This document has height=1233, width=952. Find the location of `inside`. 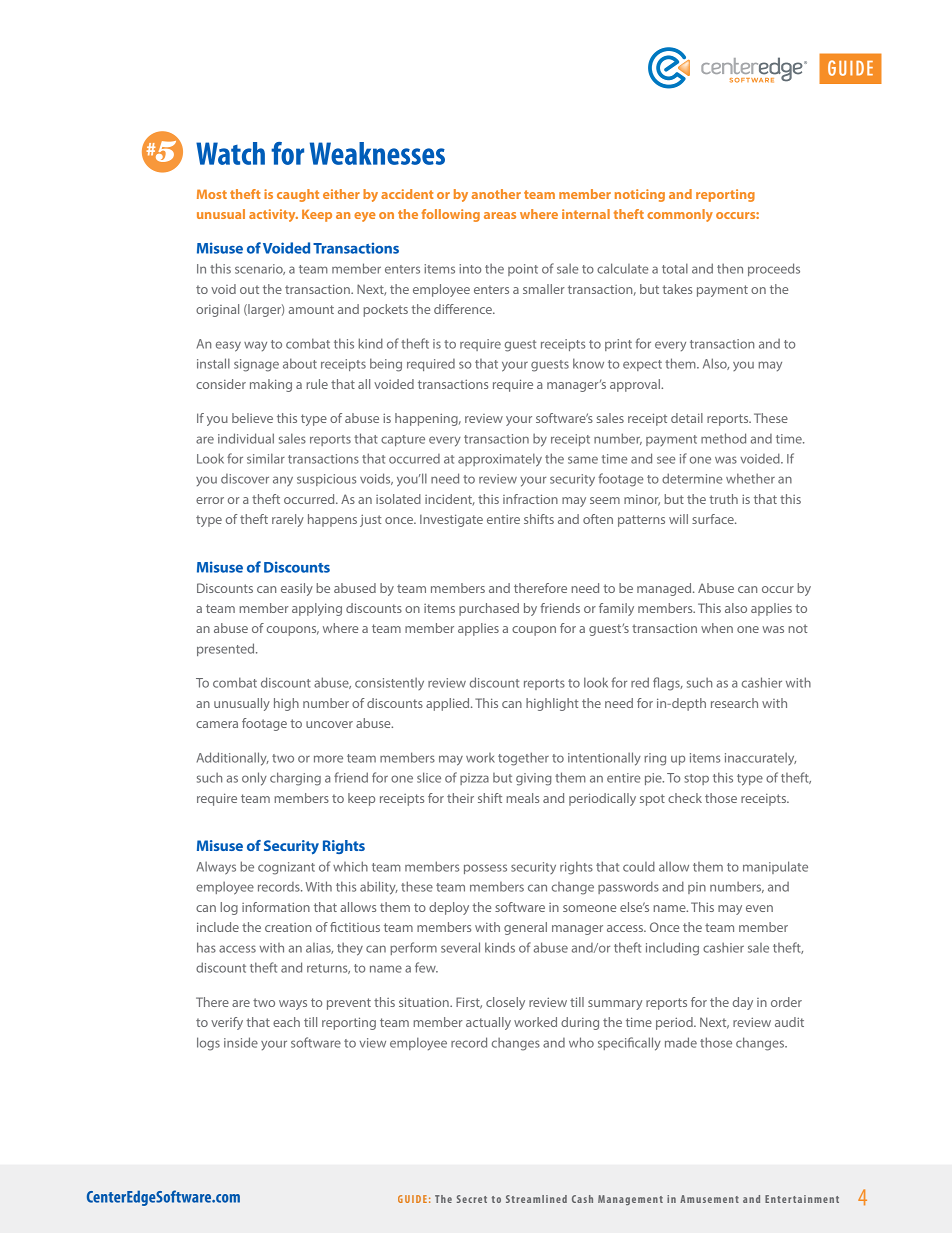

inside is located at coordinates (241, 1042).
